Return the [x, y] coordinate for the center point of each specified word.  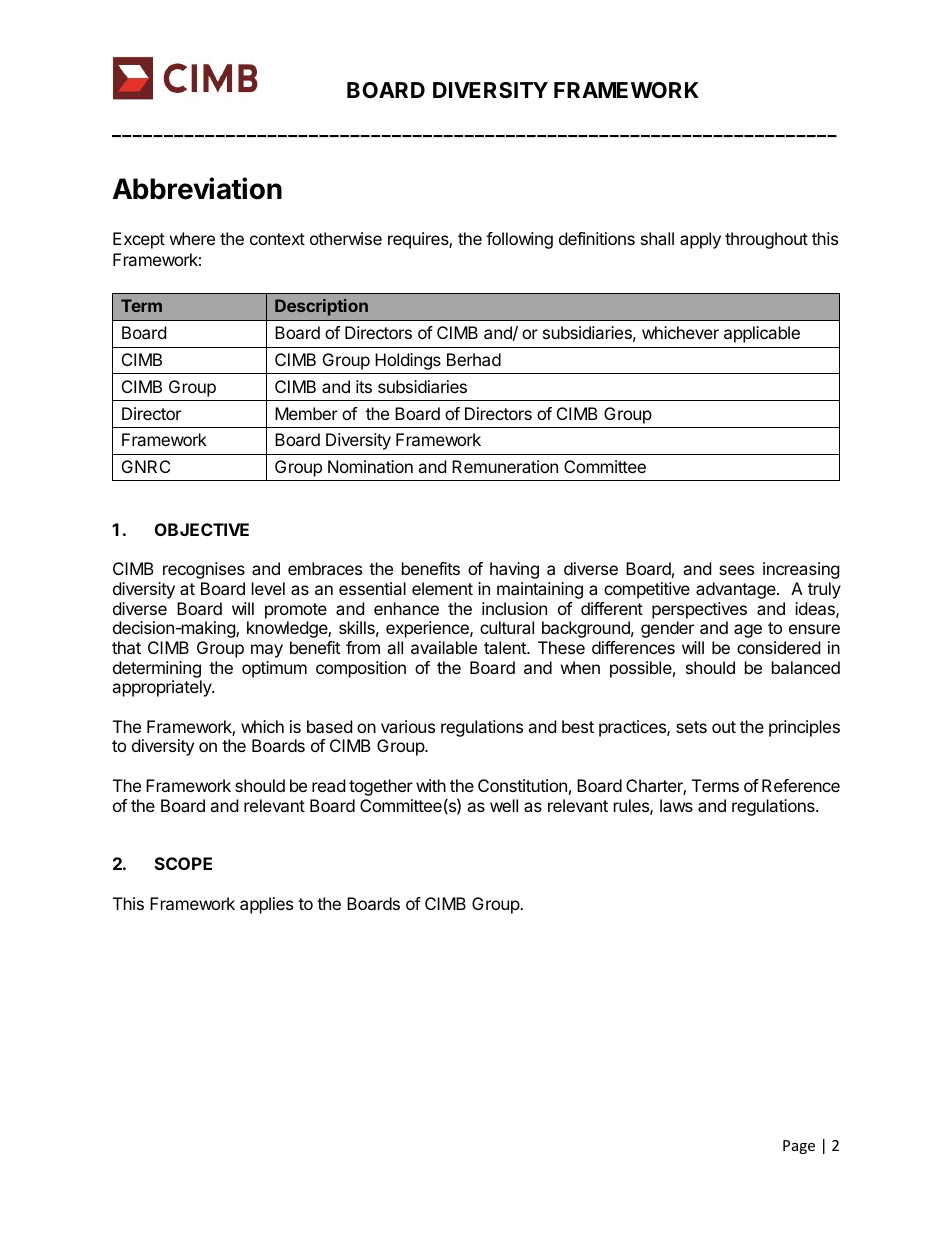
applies [266, 905]
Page [799, 1147]
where [192, 238]
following [519, 240]
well [504, 805]
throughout [766, 240]
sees [736, 570]
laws [676, 805]
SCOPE [183, 863]
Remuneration [505, 466]
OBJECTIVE [202, 529]
